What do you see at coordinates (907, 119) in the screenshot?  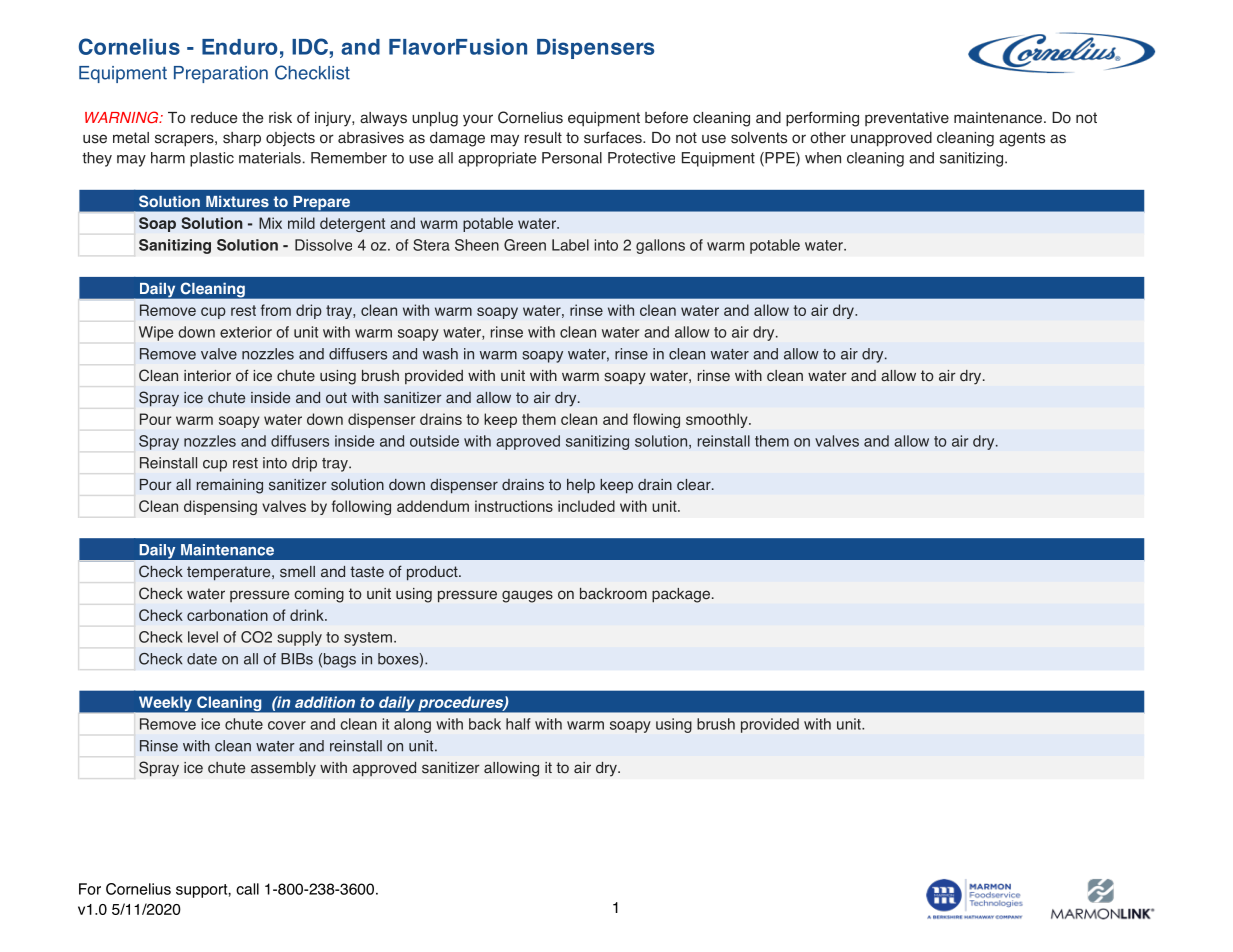 I see `preventative` at bounding box center [907, 119].
